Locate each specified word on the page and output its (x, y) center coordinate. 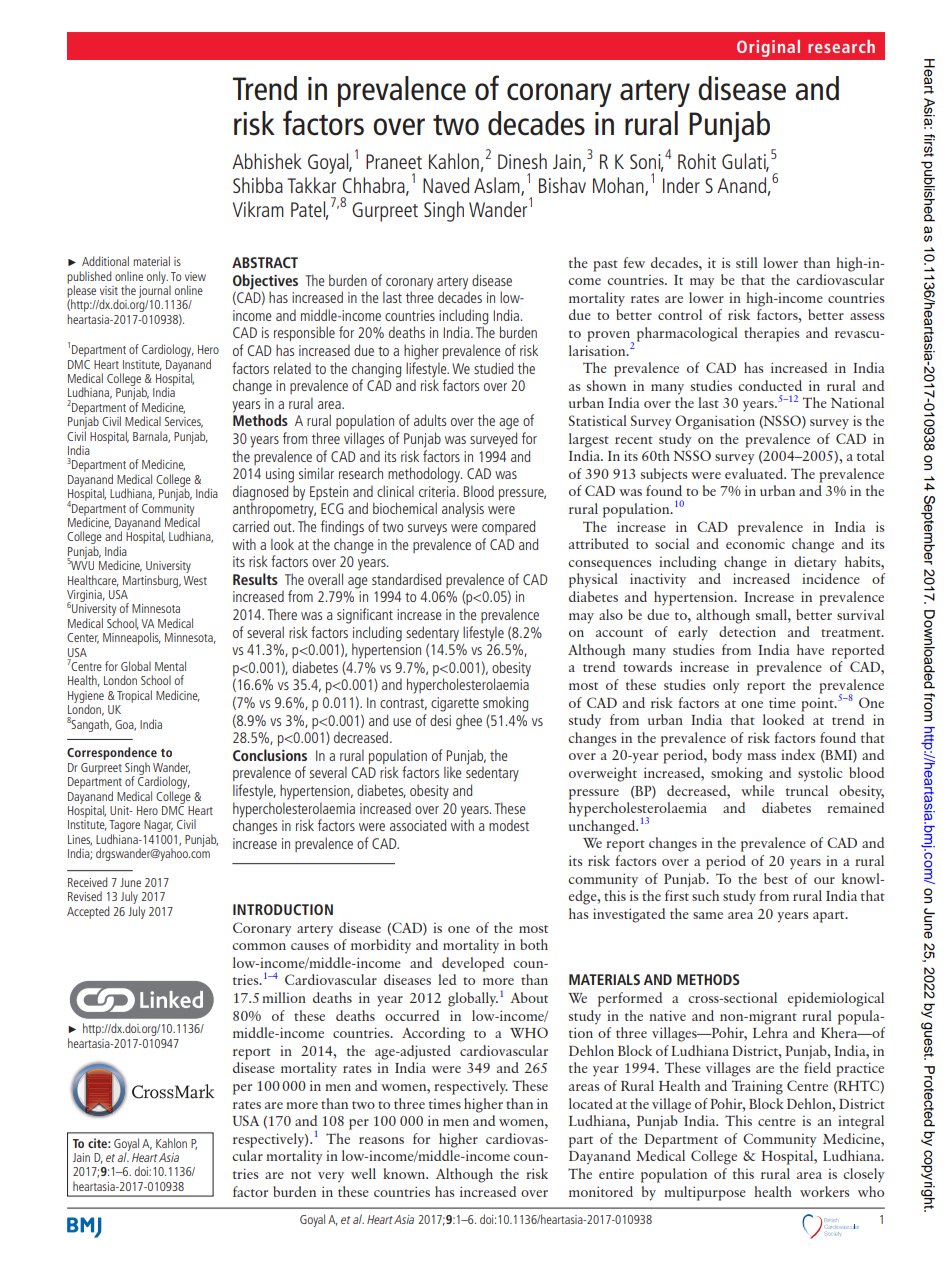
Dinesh (522, 161)
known (405, 1173)
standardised (406, 579)
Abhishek (267, 161)
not (301, 1175)
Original (768, 48)
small (772, 614)
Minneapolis (132, 638)
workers (824, 1191)
